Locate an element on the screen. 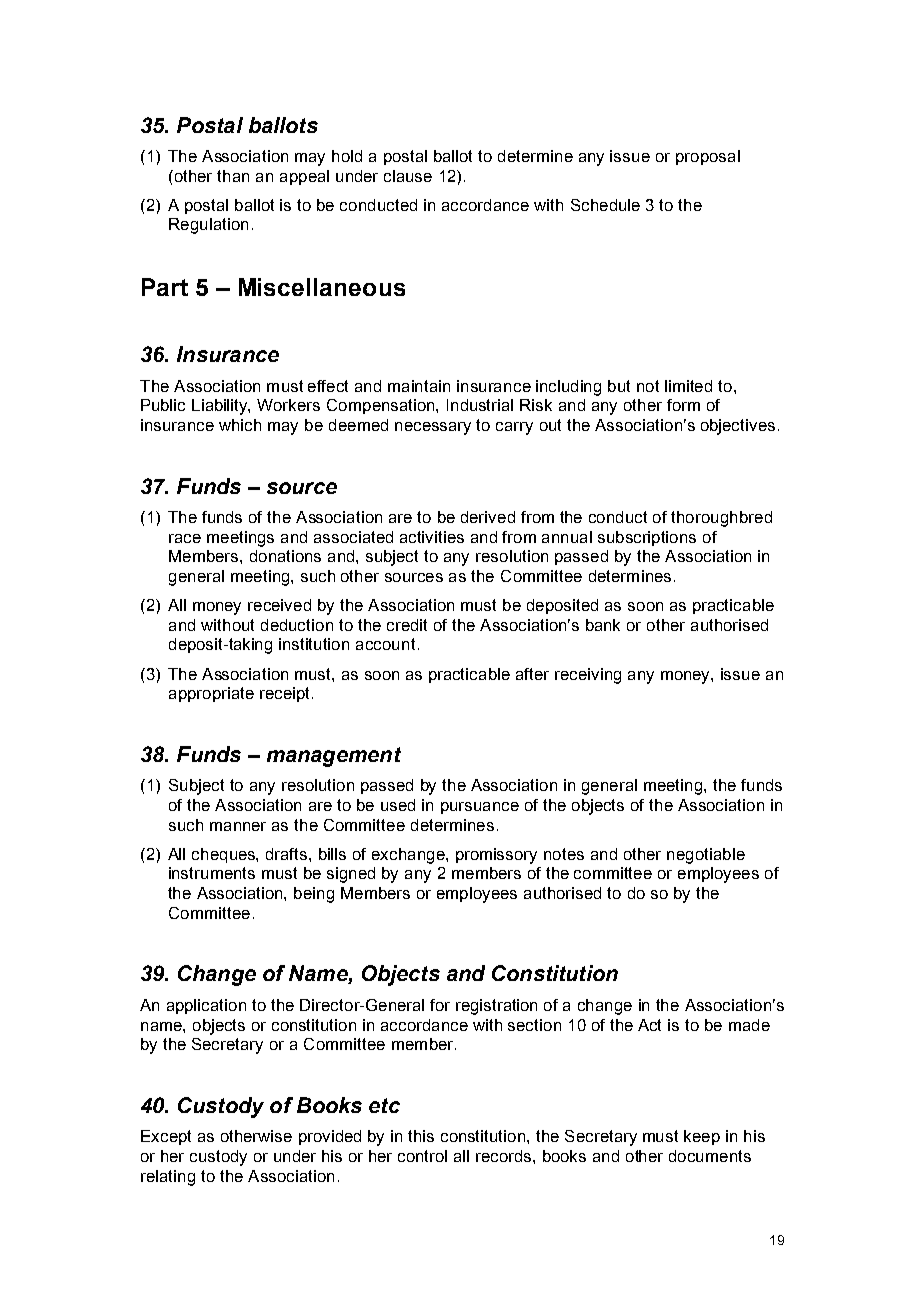 Image resolution: width=924 pixels, height=1308 pixels. proposal is located at coordinates (708, 157).
